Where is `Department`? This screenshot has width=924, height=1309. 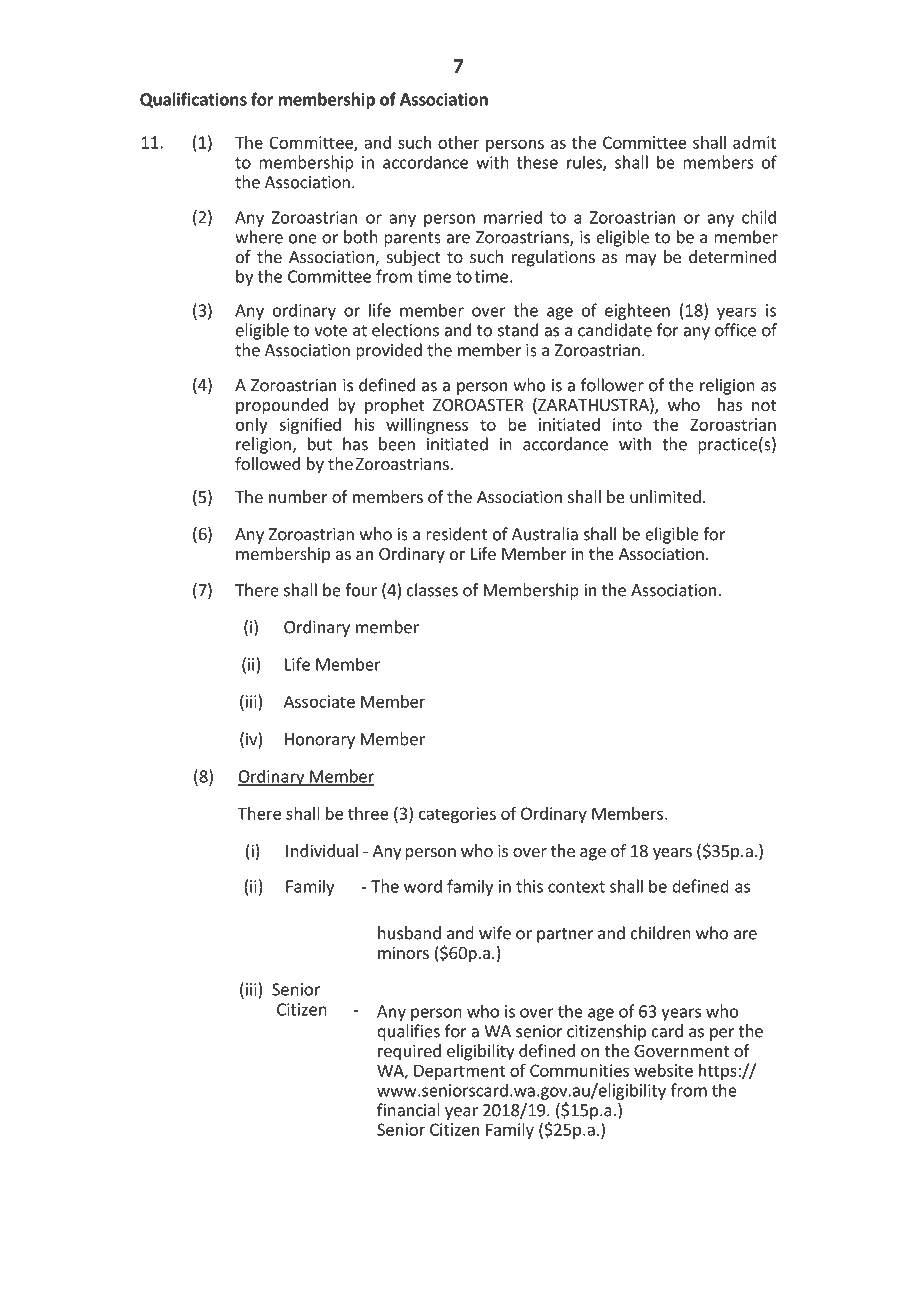
Department is located at coordinates (459, 1072).
